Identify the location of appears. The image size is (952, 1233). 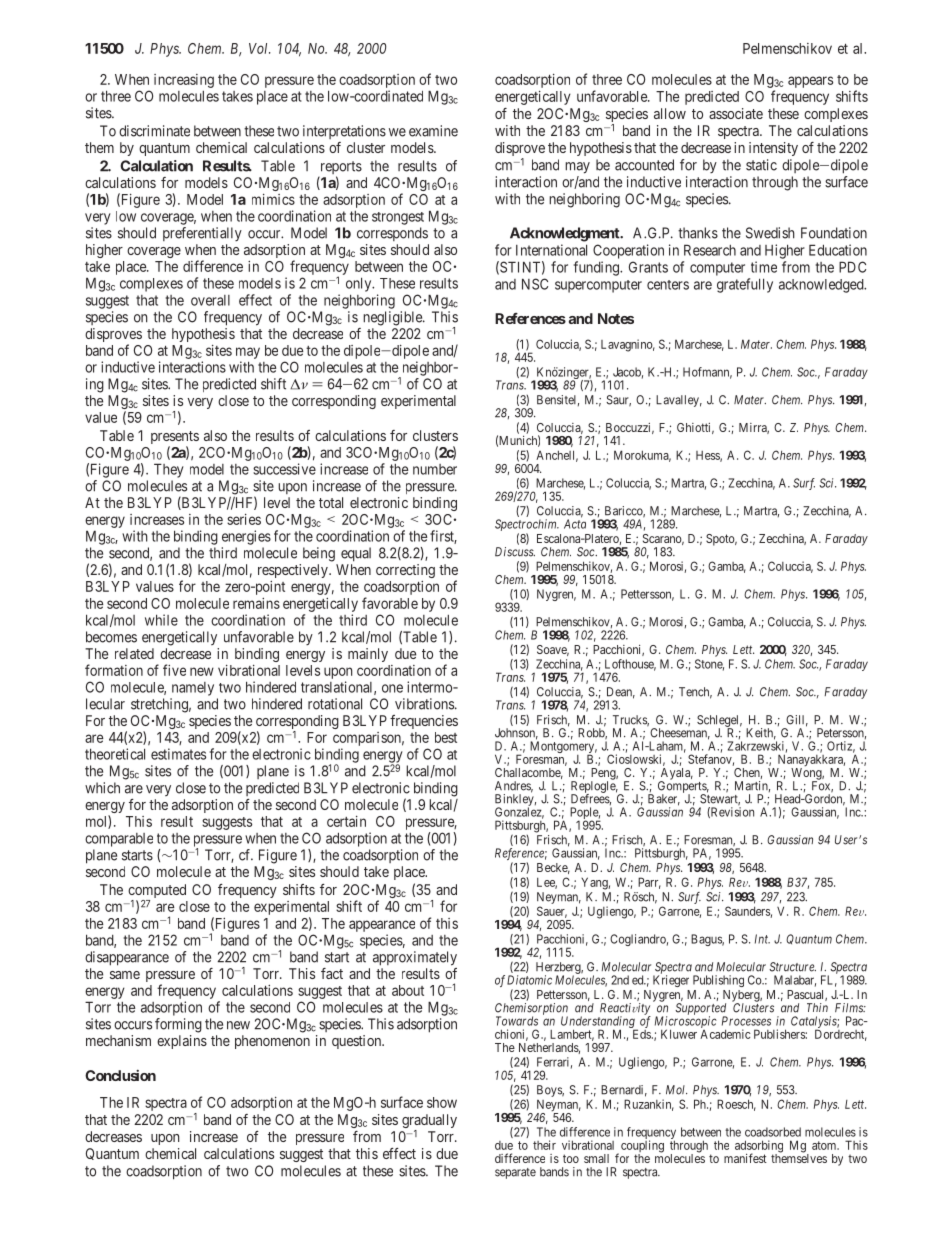
(810, 82).
